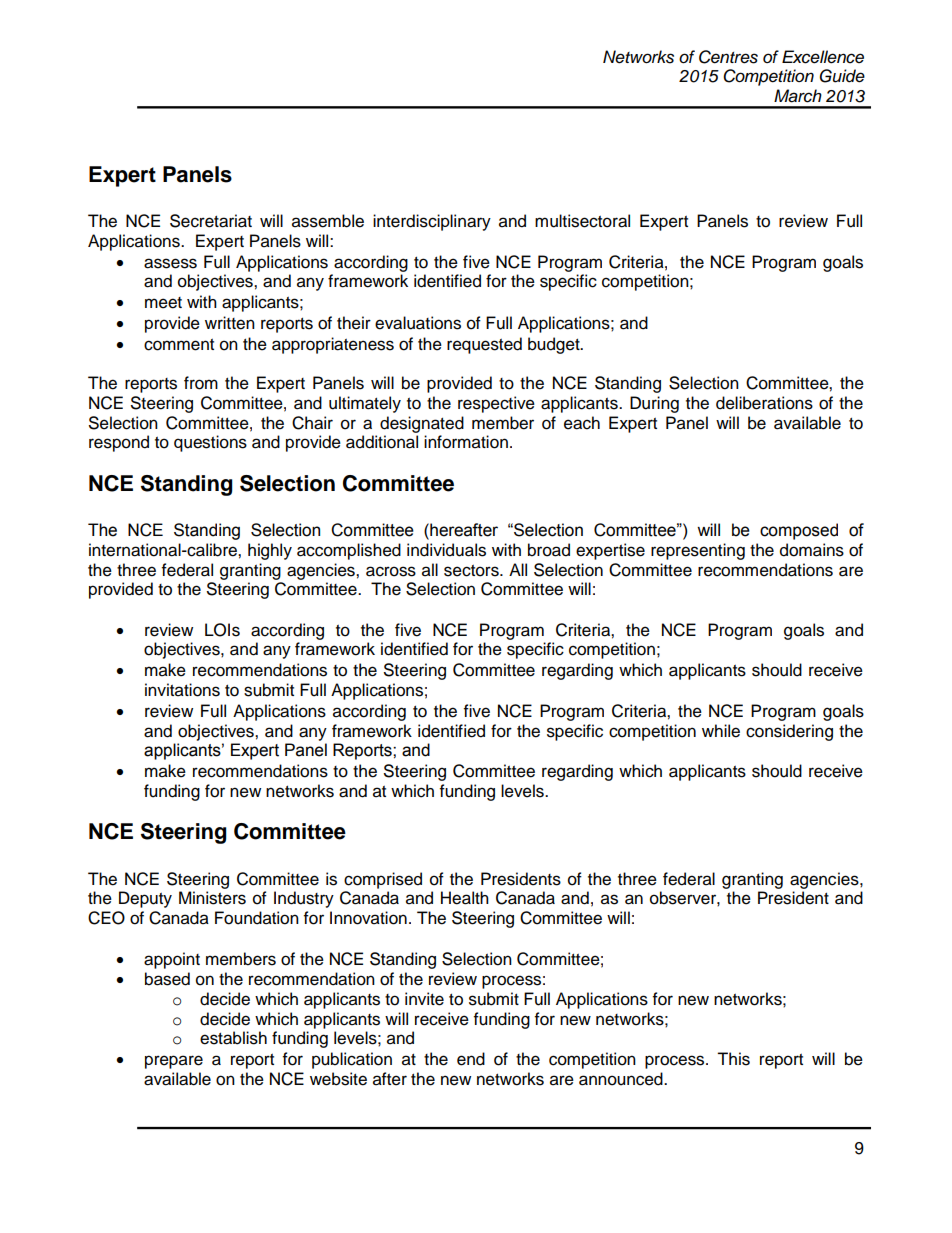  What do you see at coordinates (472, 571) in the screenshot?
I see `sectors` at bounding box center [472, 571].
